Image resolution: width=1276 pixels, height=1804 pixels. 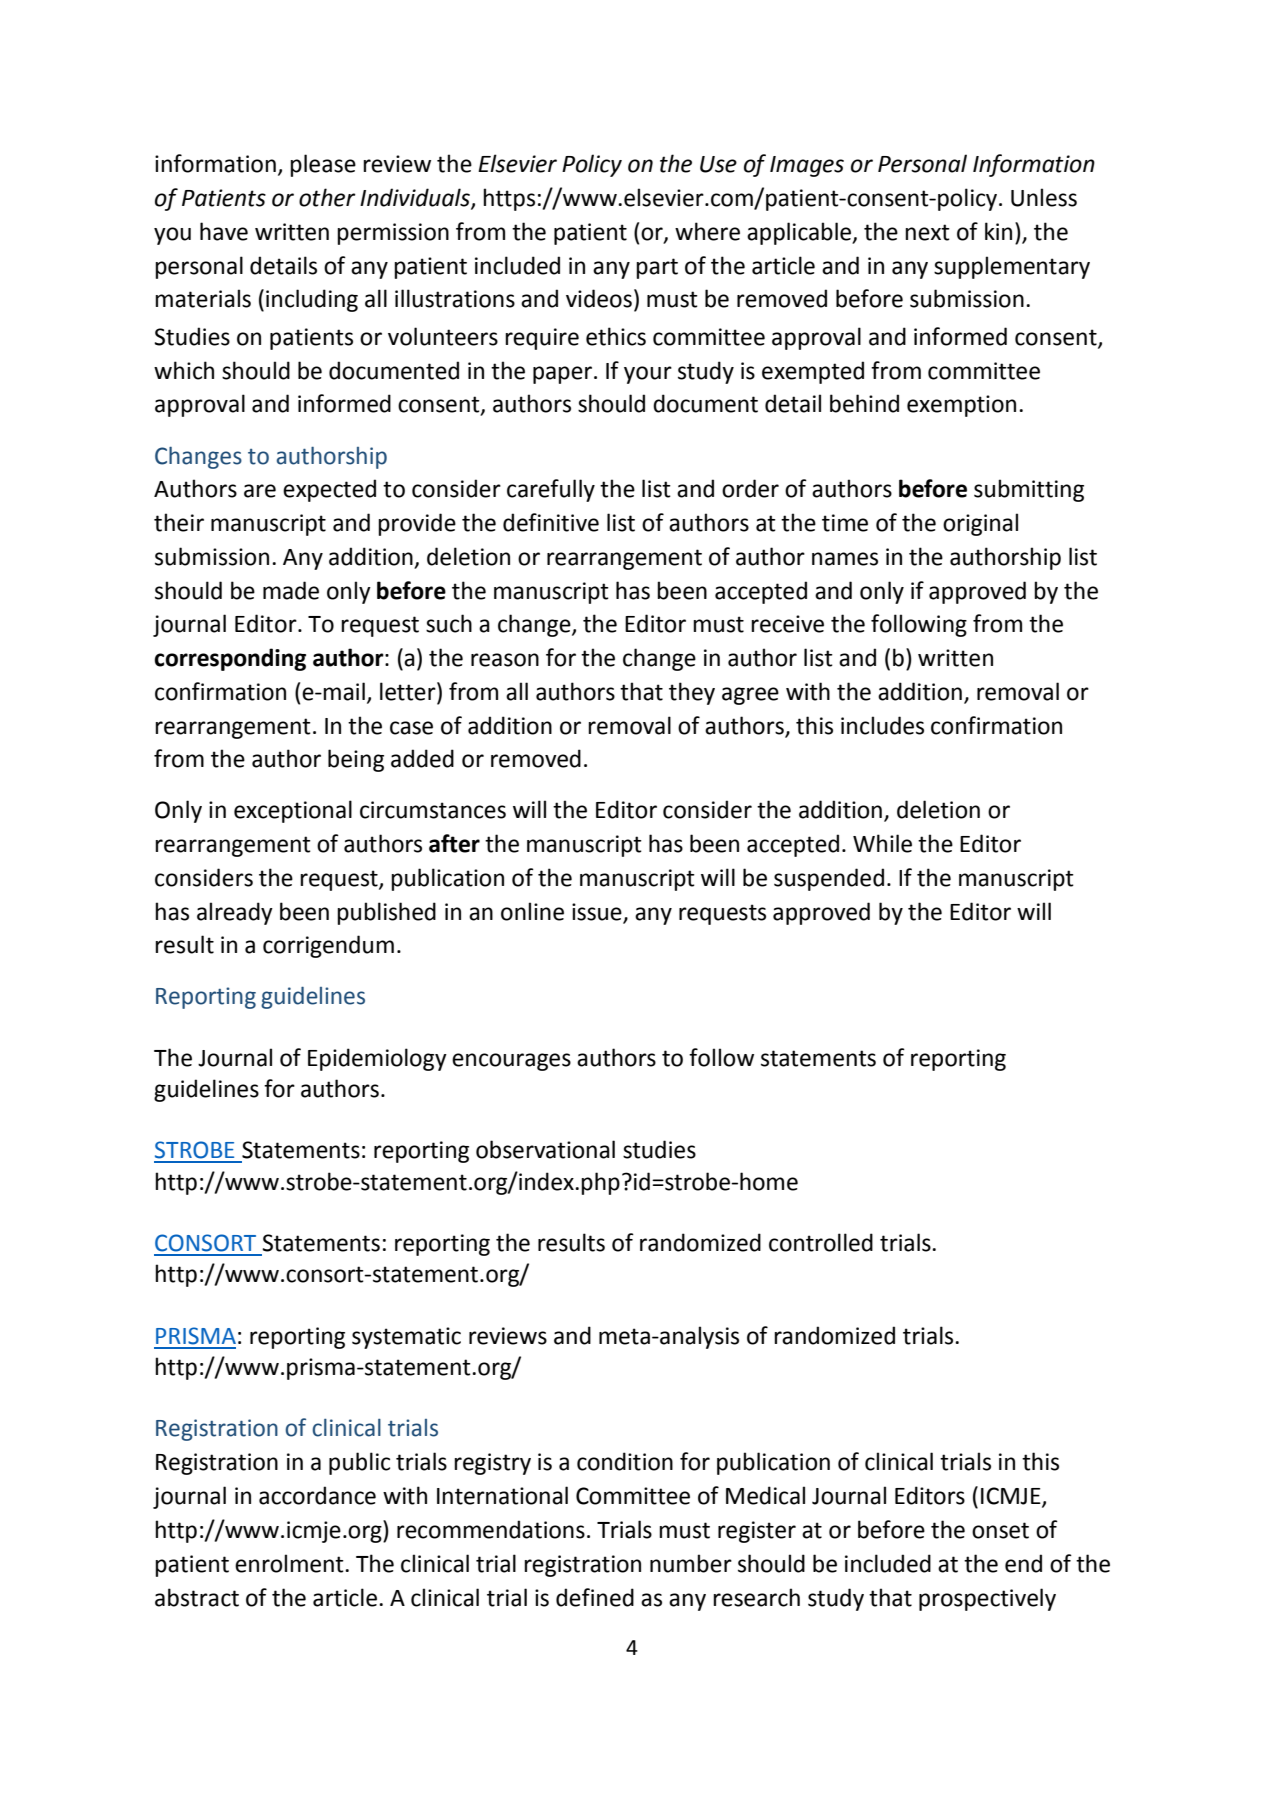 I want to click on defined, so click(x=595, y=1597).
